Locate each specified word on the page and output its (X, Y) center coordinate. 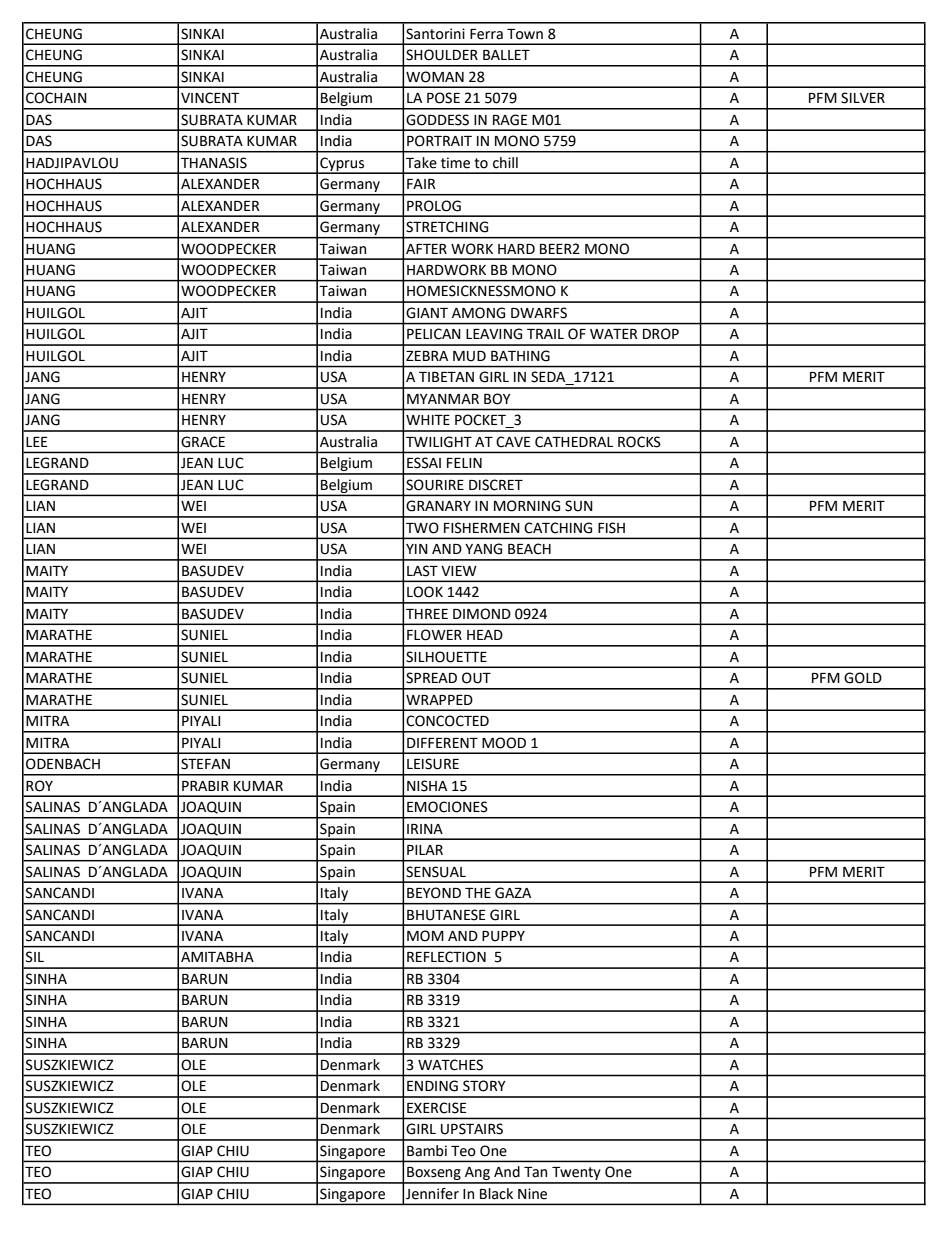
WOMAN (435, 77)
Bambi (427, 1151)
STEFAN (205, 764)
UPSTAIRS (472, 1129)
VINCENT (210, 98)
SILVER (863, 98)
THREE (427, 614)
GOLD (863, 678)
